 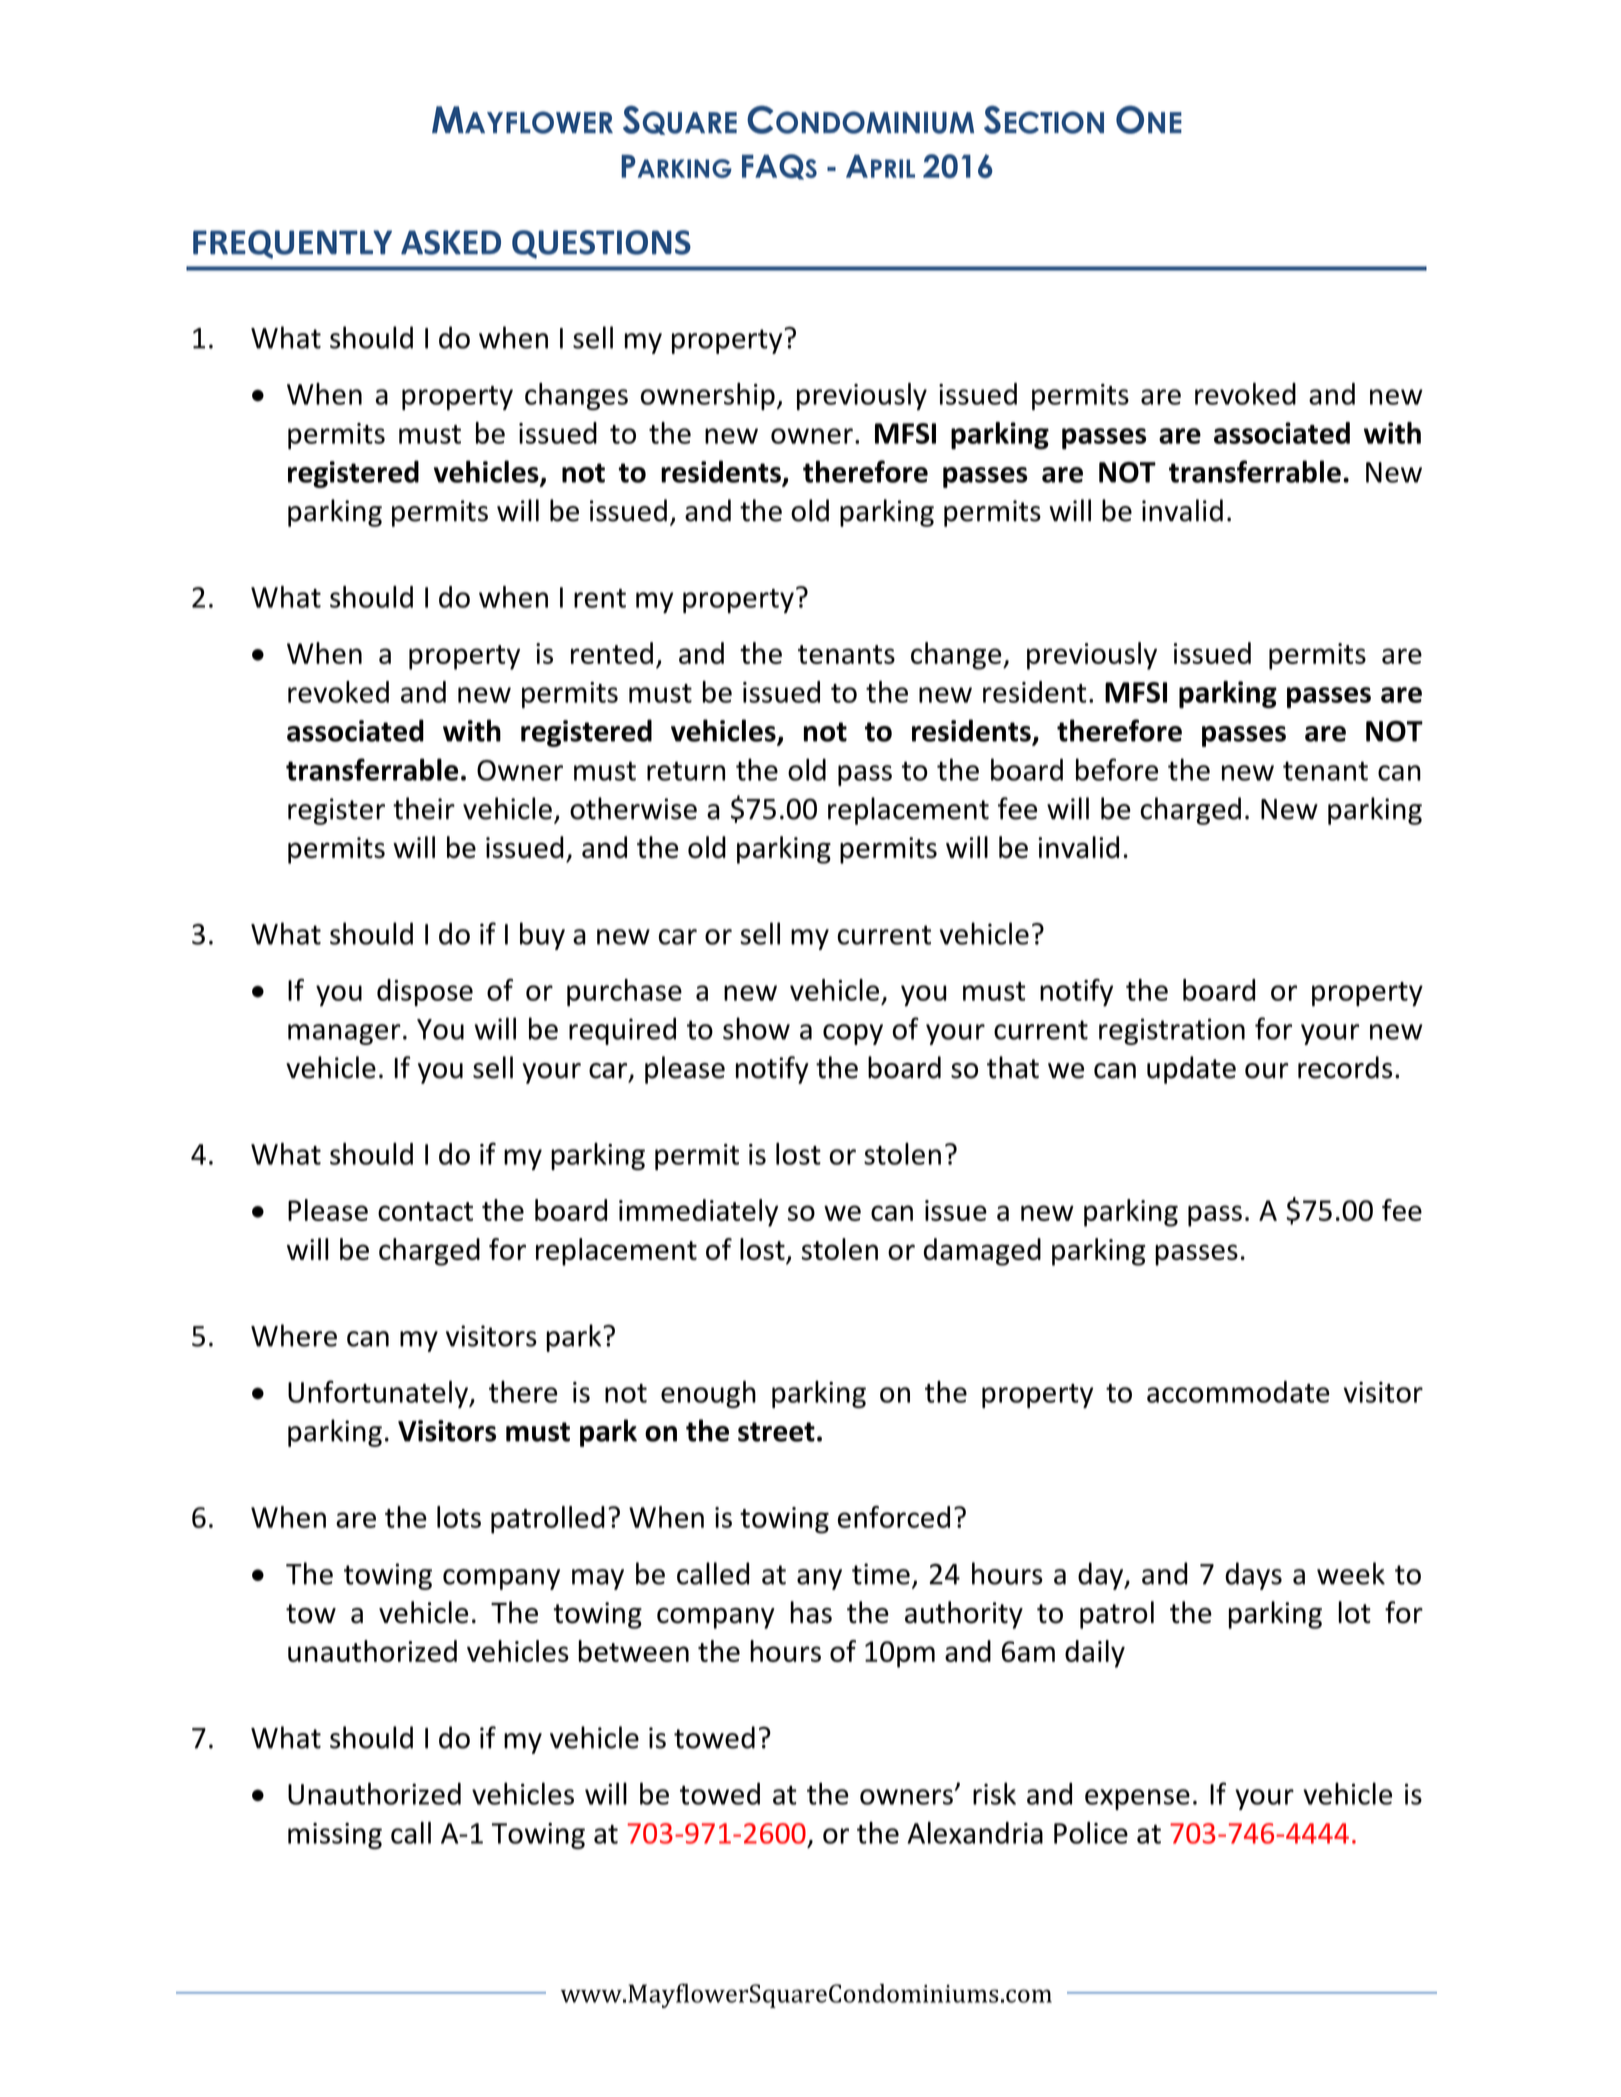 What do you see at coordinates (335, 1836) in the page?
I see `missing` at bounding box center [335, 1836].
